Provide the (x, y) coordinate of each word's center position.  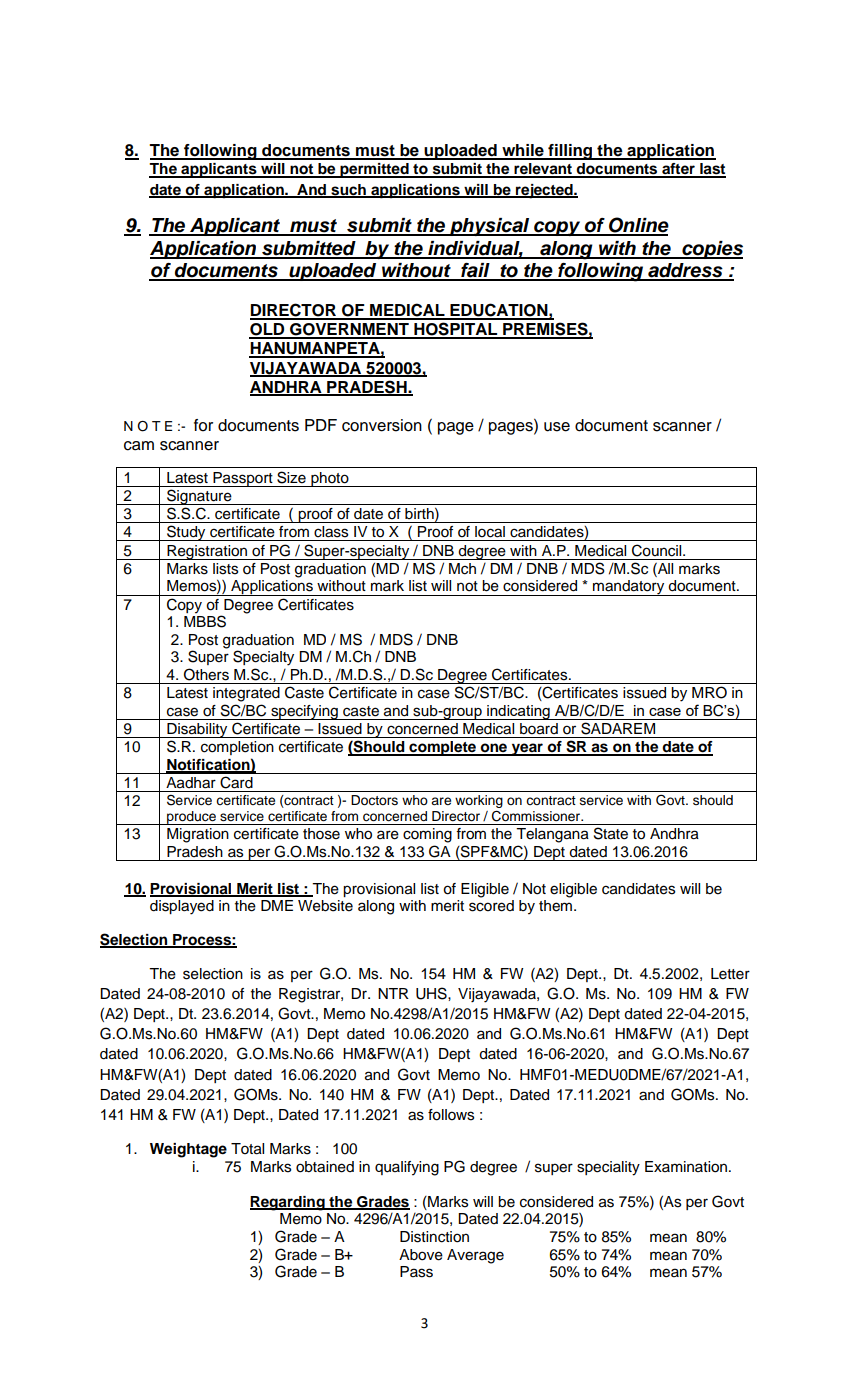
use (557, 427)
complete (442, 748)
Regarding (288, 1203)
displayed (182, 907)
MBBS (205, 620)
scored (491, 906)
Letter (730, 974)
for (203, 425)
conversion (382, 425)
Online (638, 226)
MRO (709, 692)
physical (490, 227)
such (348, 190)
